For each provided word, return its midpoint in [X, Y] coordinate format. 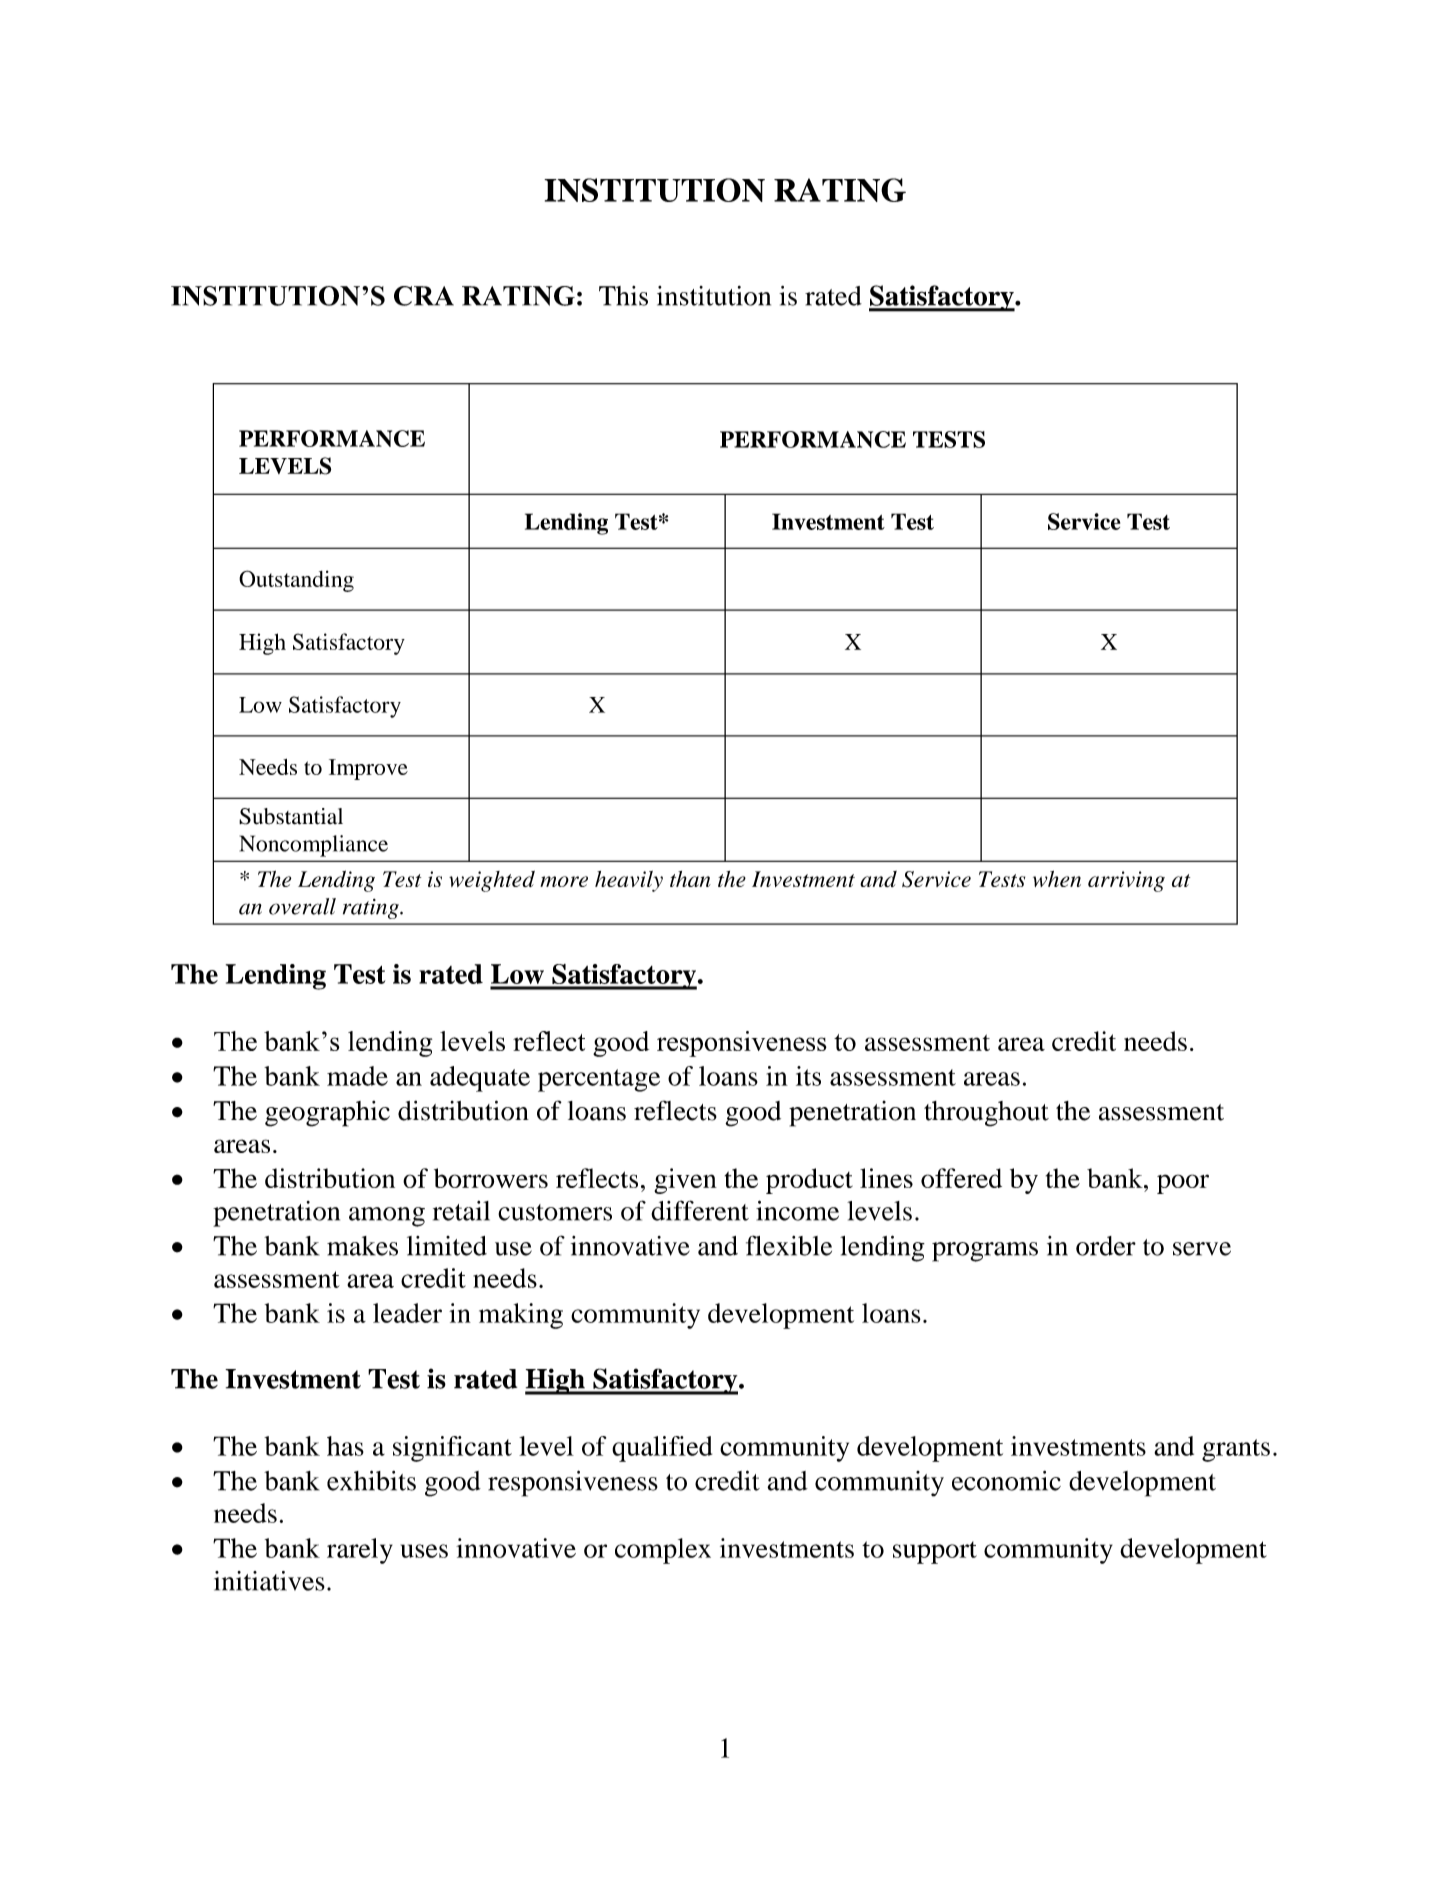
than [690, 879]
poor [1183, 1184]
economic [1006, 1481]
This [623, 296]
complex [663, 1551]
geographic [327, 1114]
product [809, 1181]
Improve [368, 769]
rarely [360, 1551]
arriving [1126, 881]
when [1057, 879]
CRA [424, 296]
